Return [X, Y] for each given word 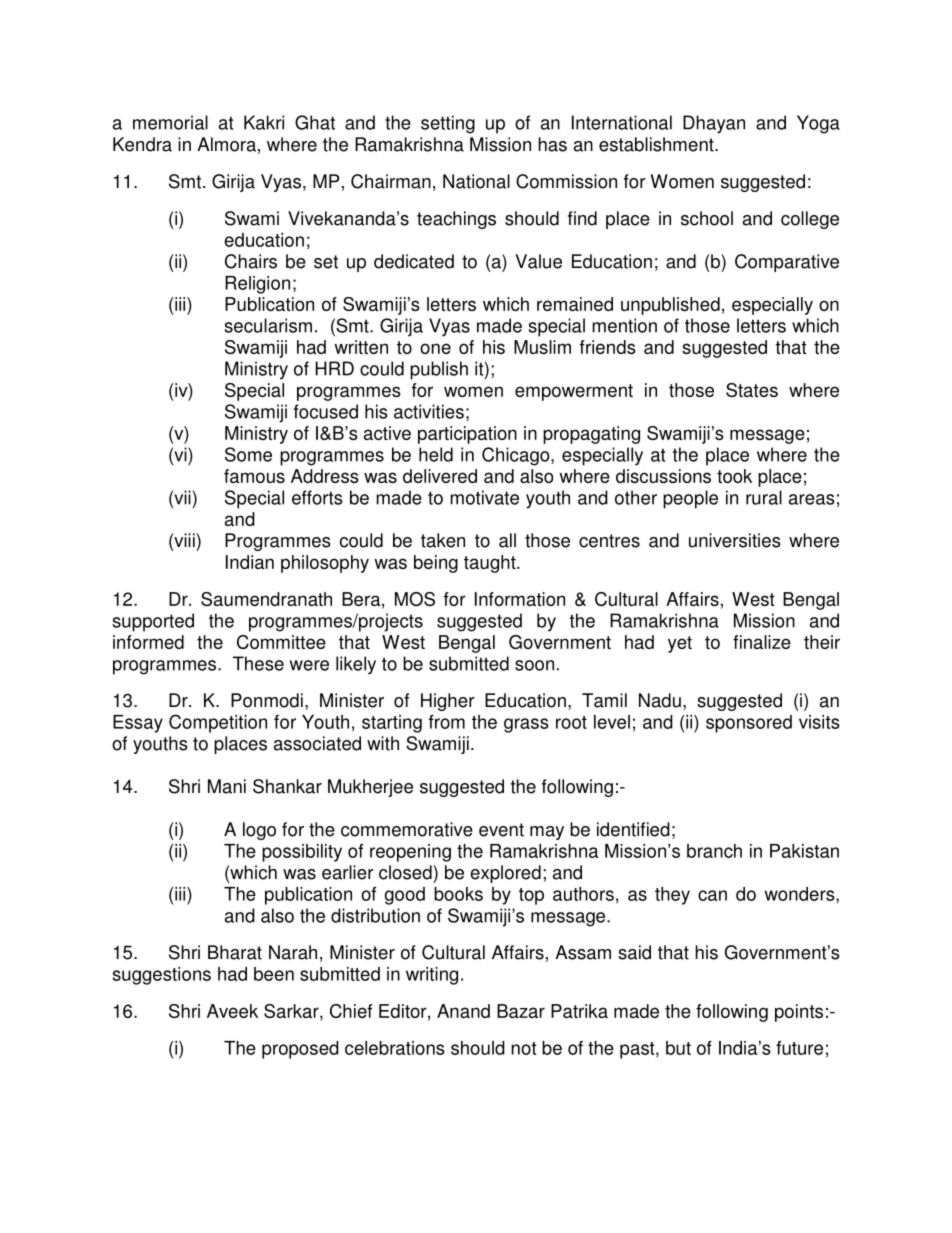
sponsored [749, 724]
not [524, 1048]
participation [467, 435]
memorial [170, 122]
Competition [218, 723]
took [734, 476]
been [274, 974]
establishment [657, 144]
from [447, 722]
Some [248, 454]
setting [448, 124]
